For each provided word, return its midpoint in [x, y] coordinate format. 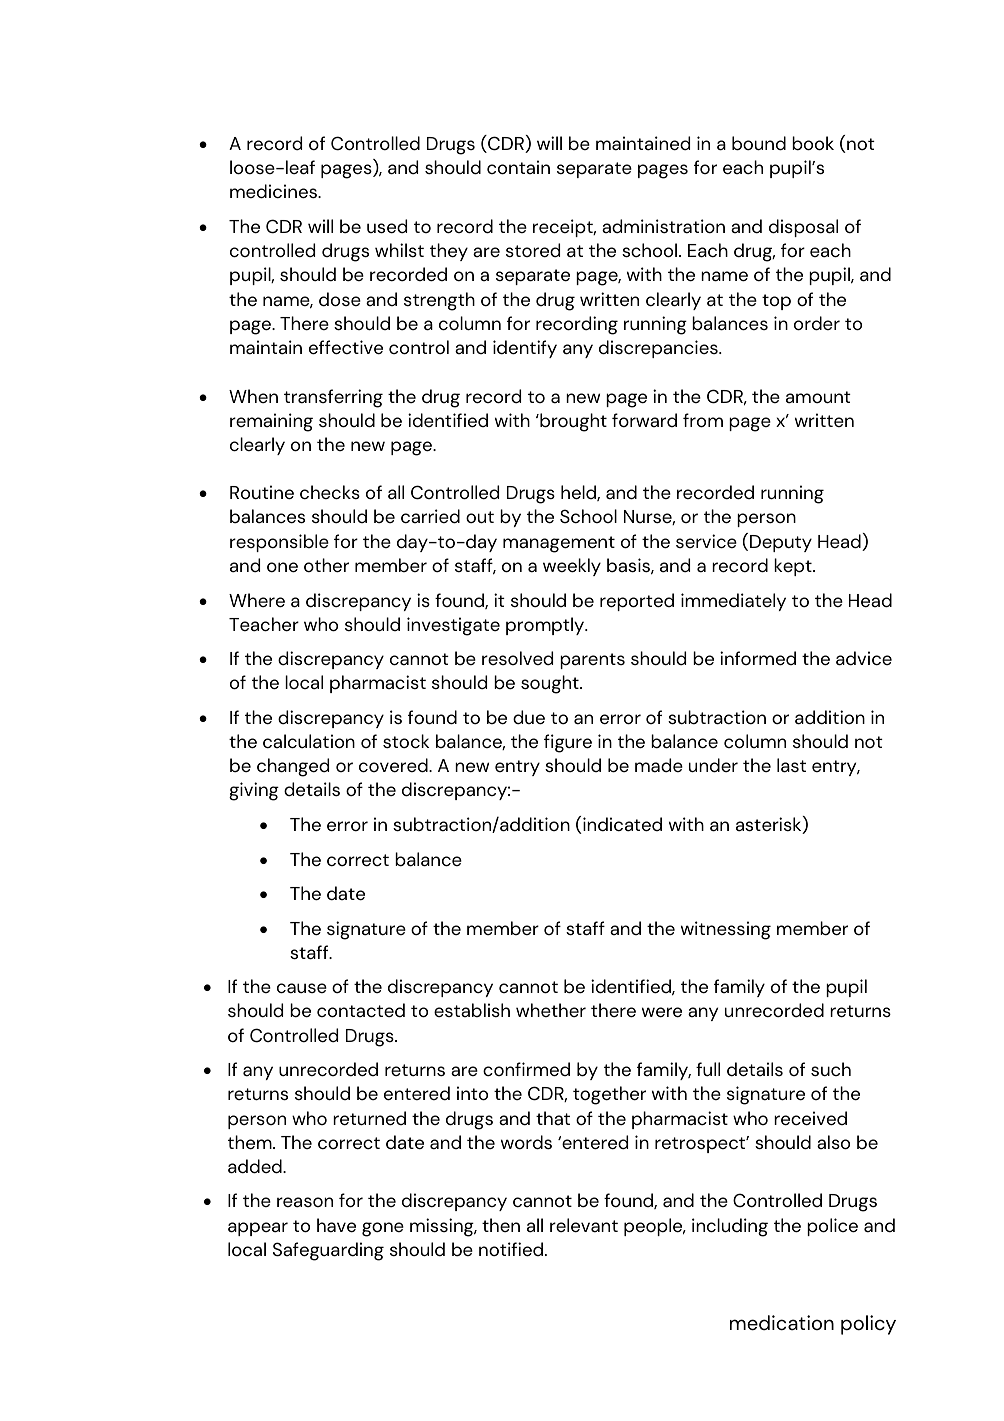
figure [568, 743]
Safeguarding [328, 1251]
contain [518, 167]
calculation [309, 741]
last [791, 765]
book [813, 143]
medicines [275, 191]
